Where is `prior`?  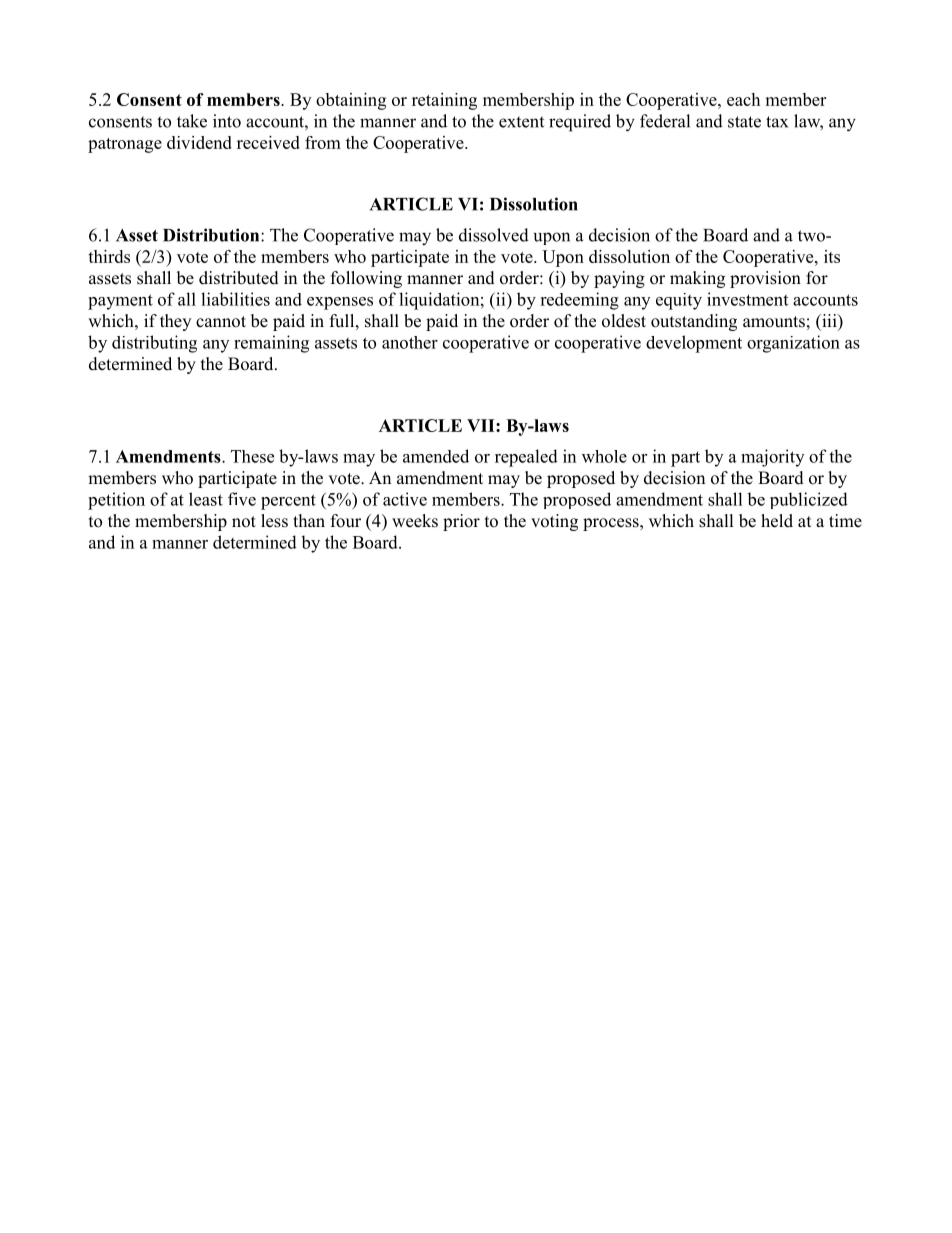
prior is located at coordinates (461, 522).
